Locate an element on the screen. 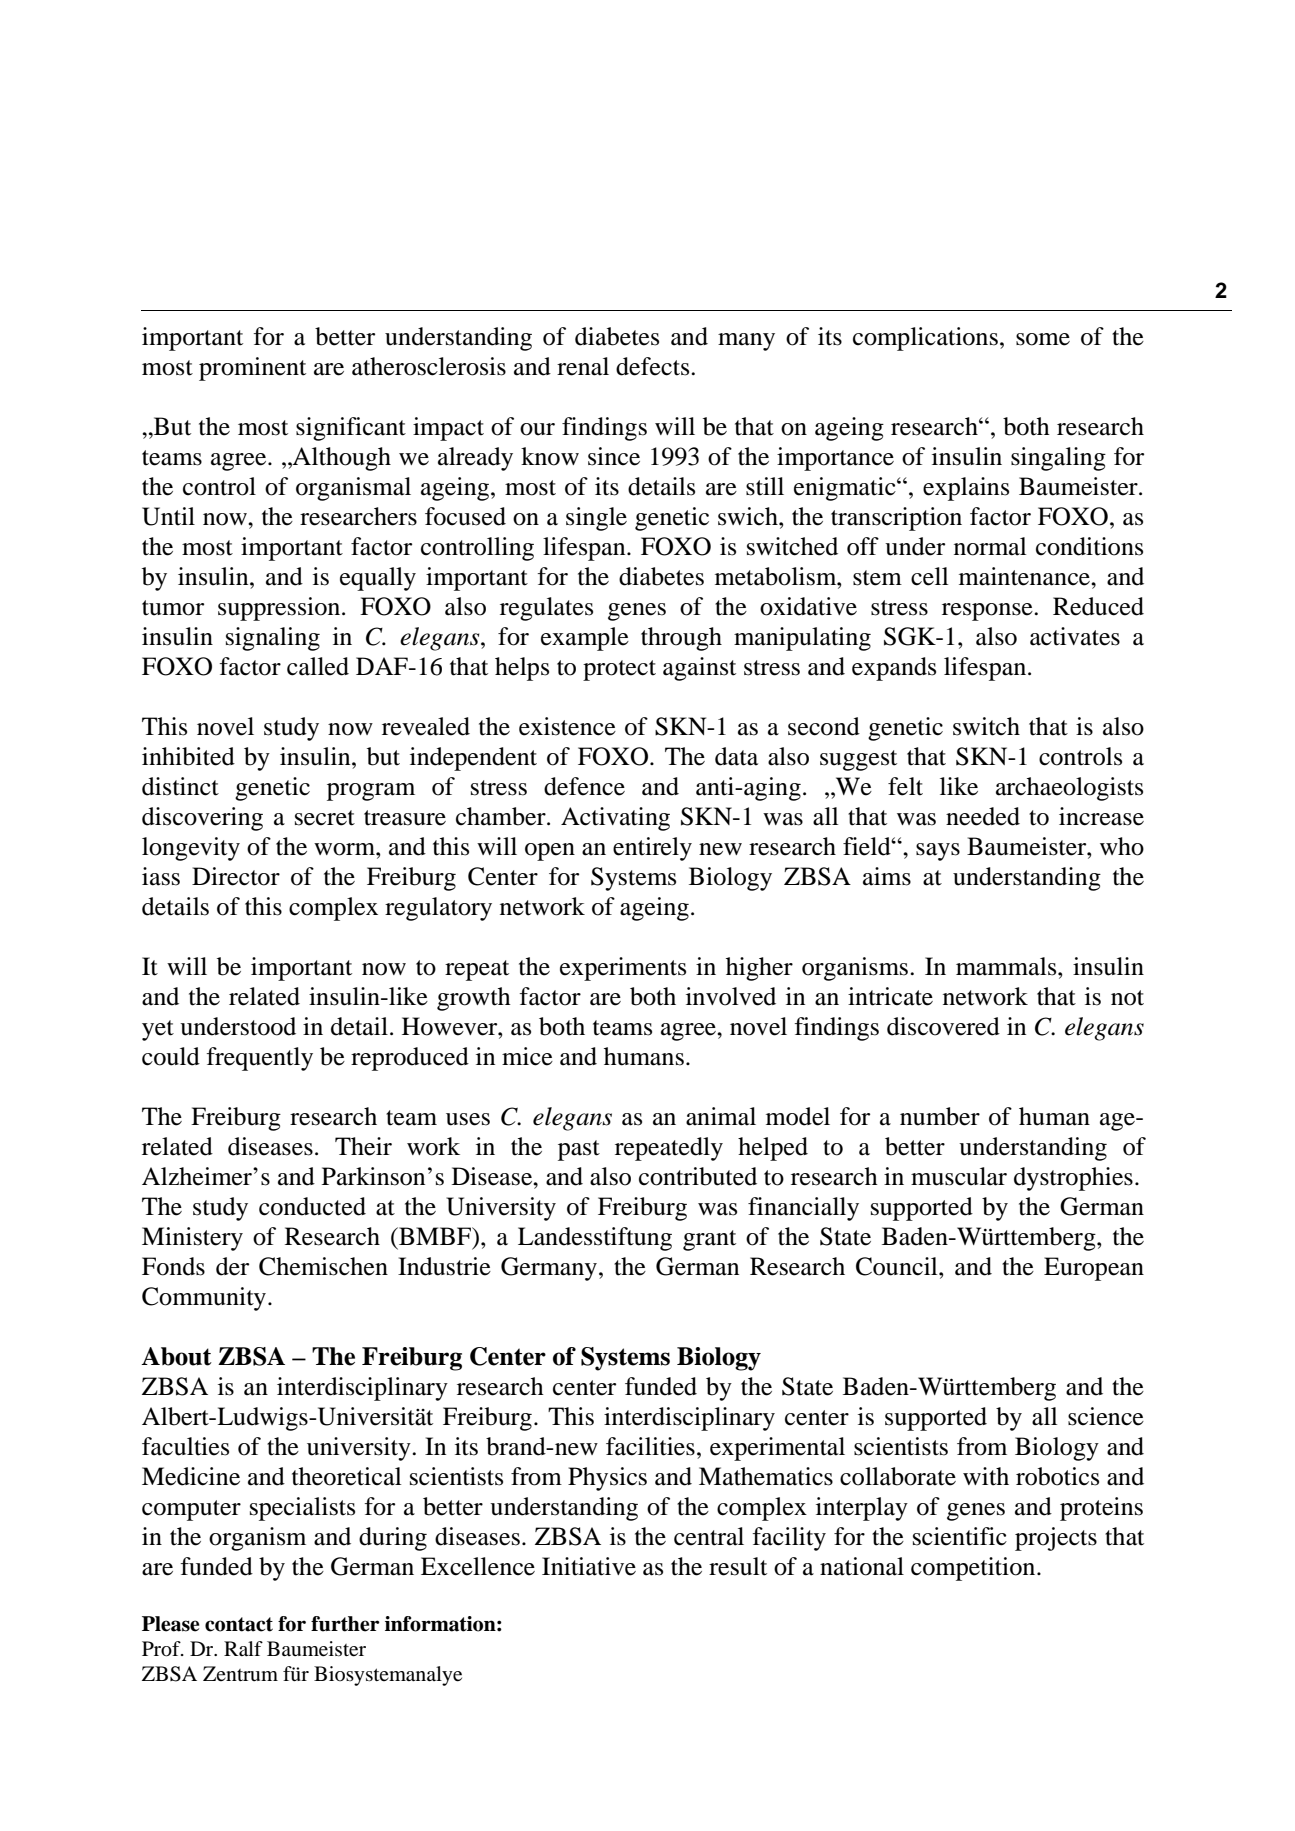  science is located at coordinates (1106, 1416).
